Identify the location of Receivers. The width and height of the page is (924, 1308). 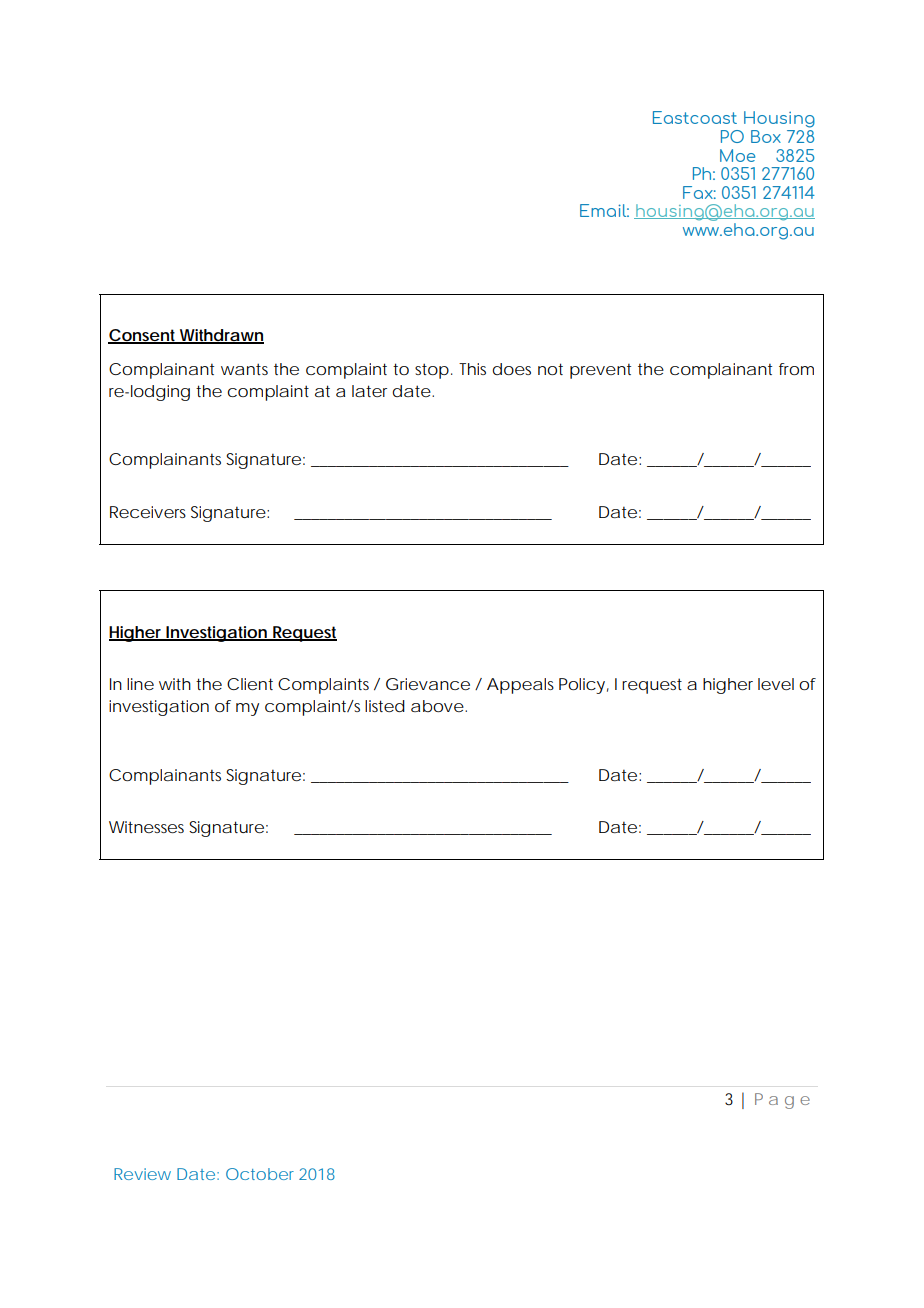
(148, 512).
